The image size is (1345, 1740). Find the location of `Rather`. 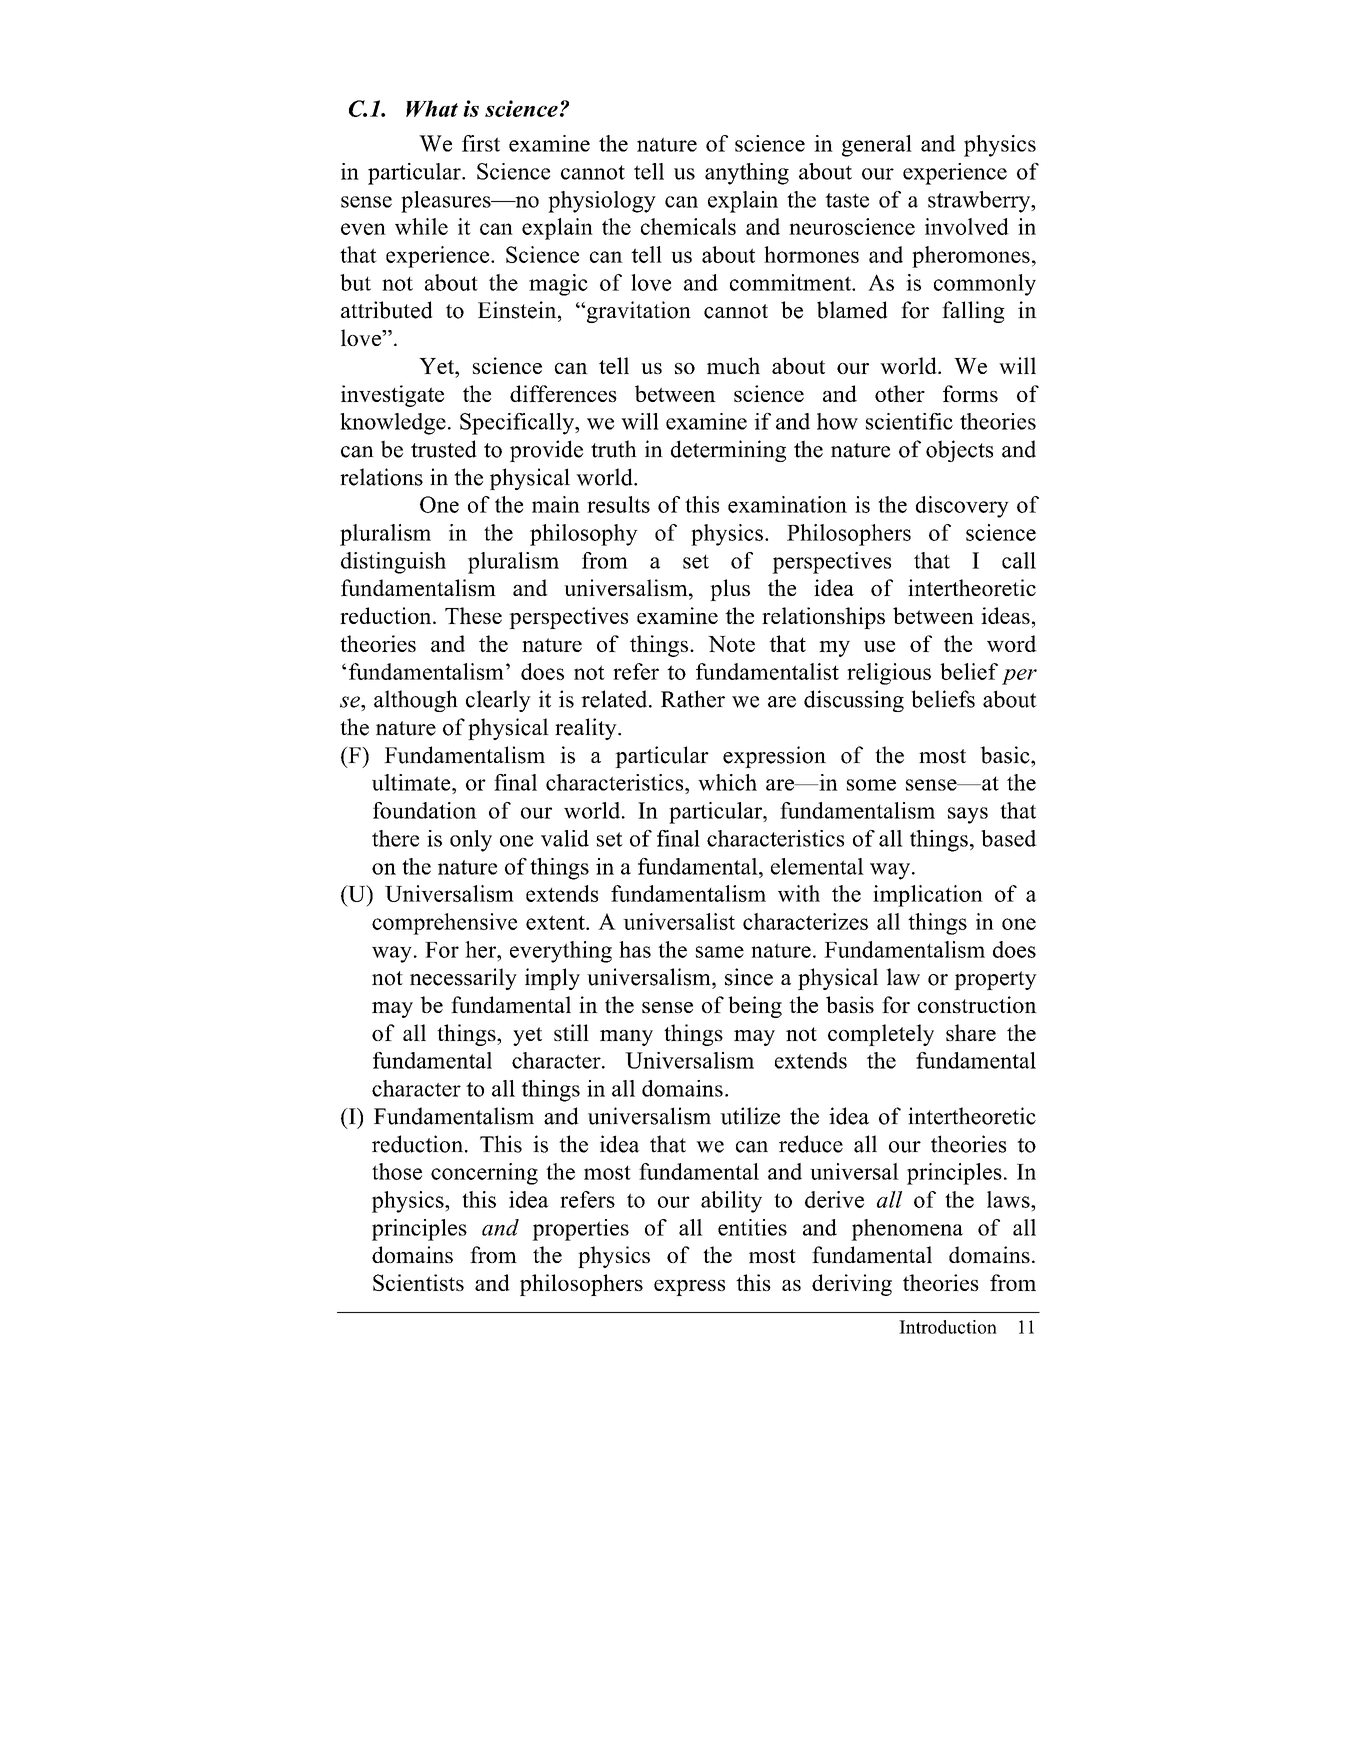

Rather is located at coordinates (693, 699).
